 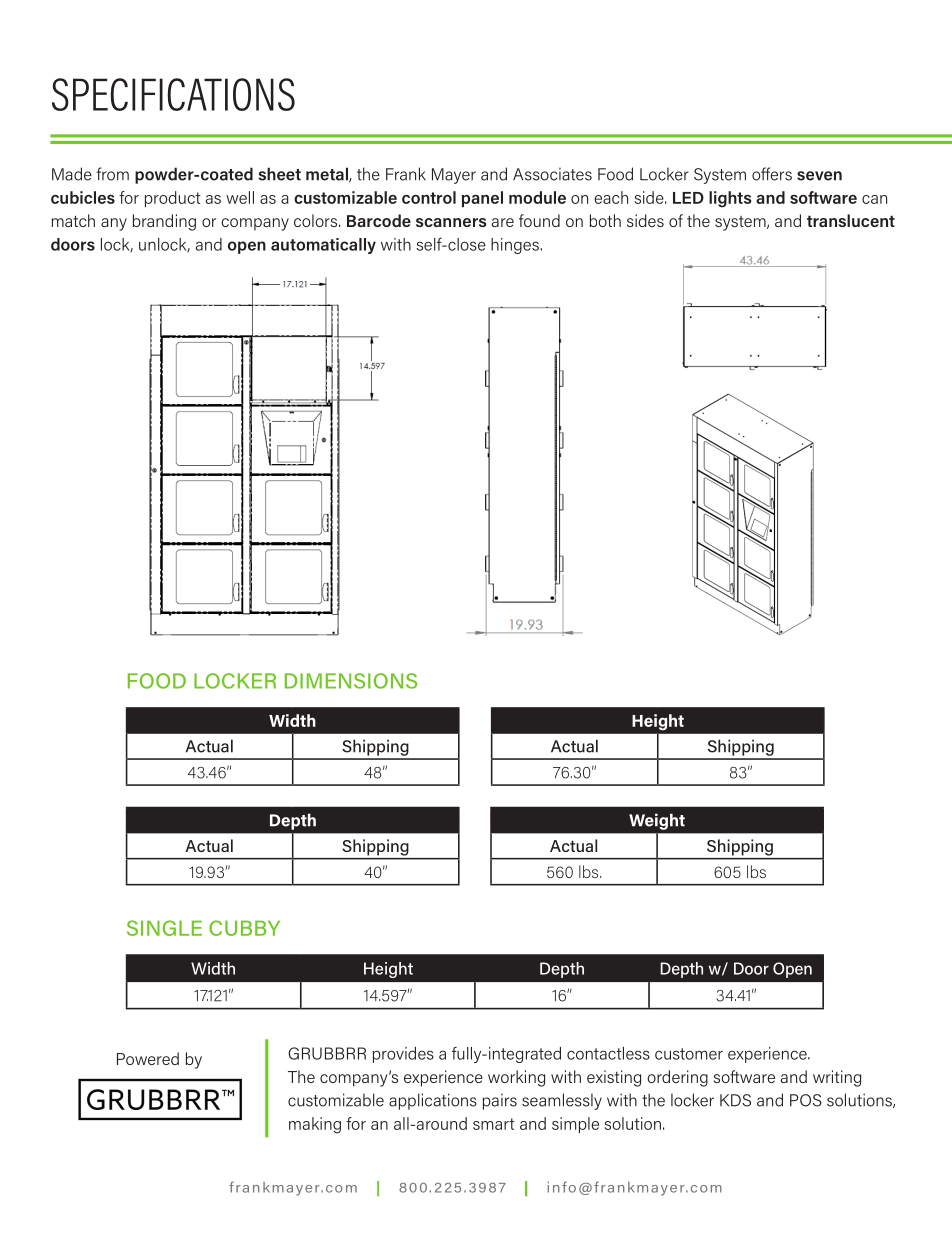 I want to click on customer, so click(x=689, y=1054).
